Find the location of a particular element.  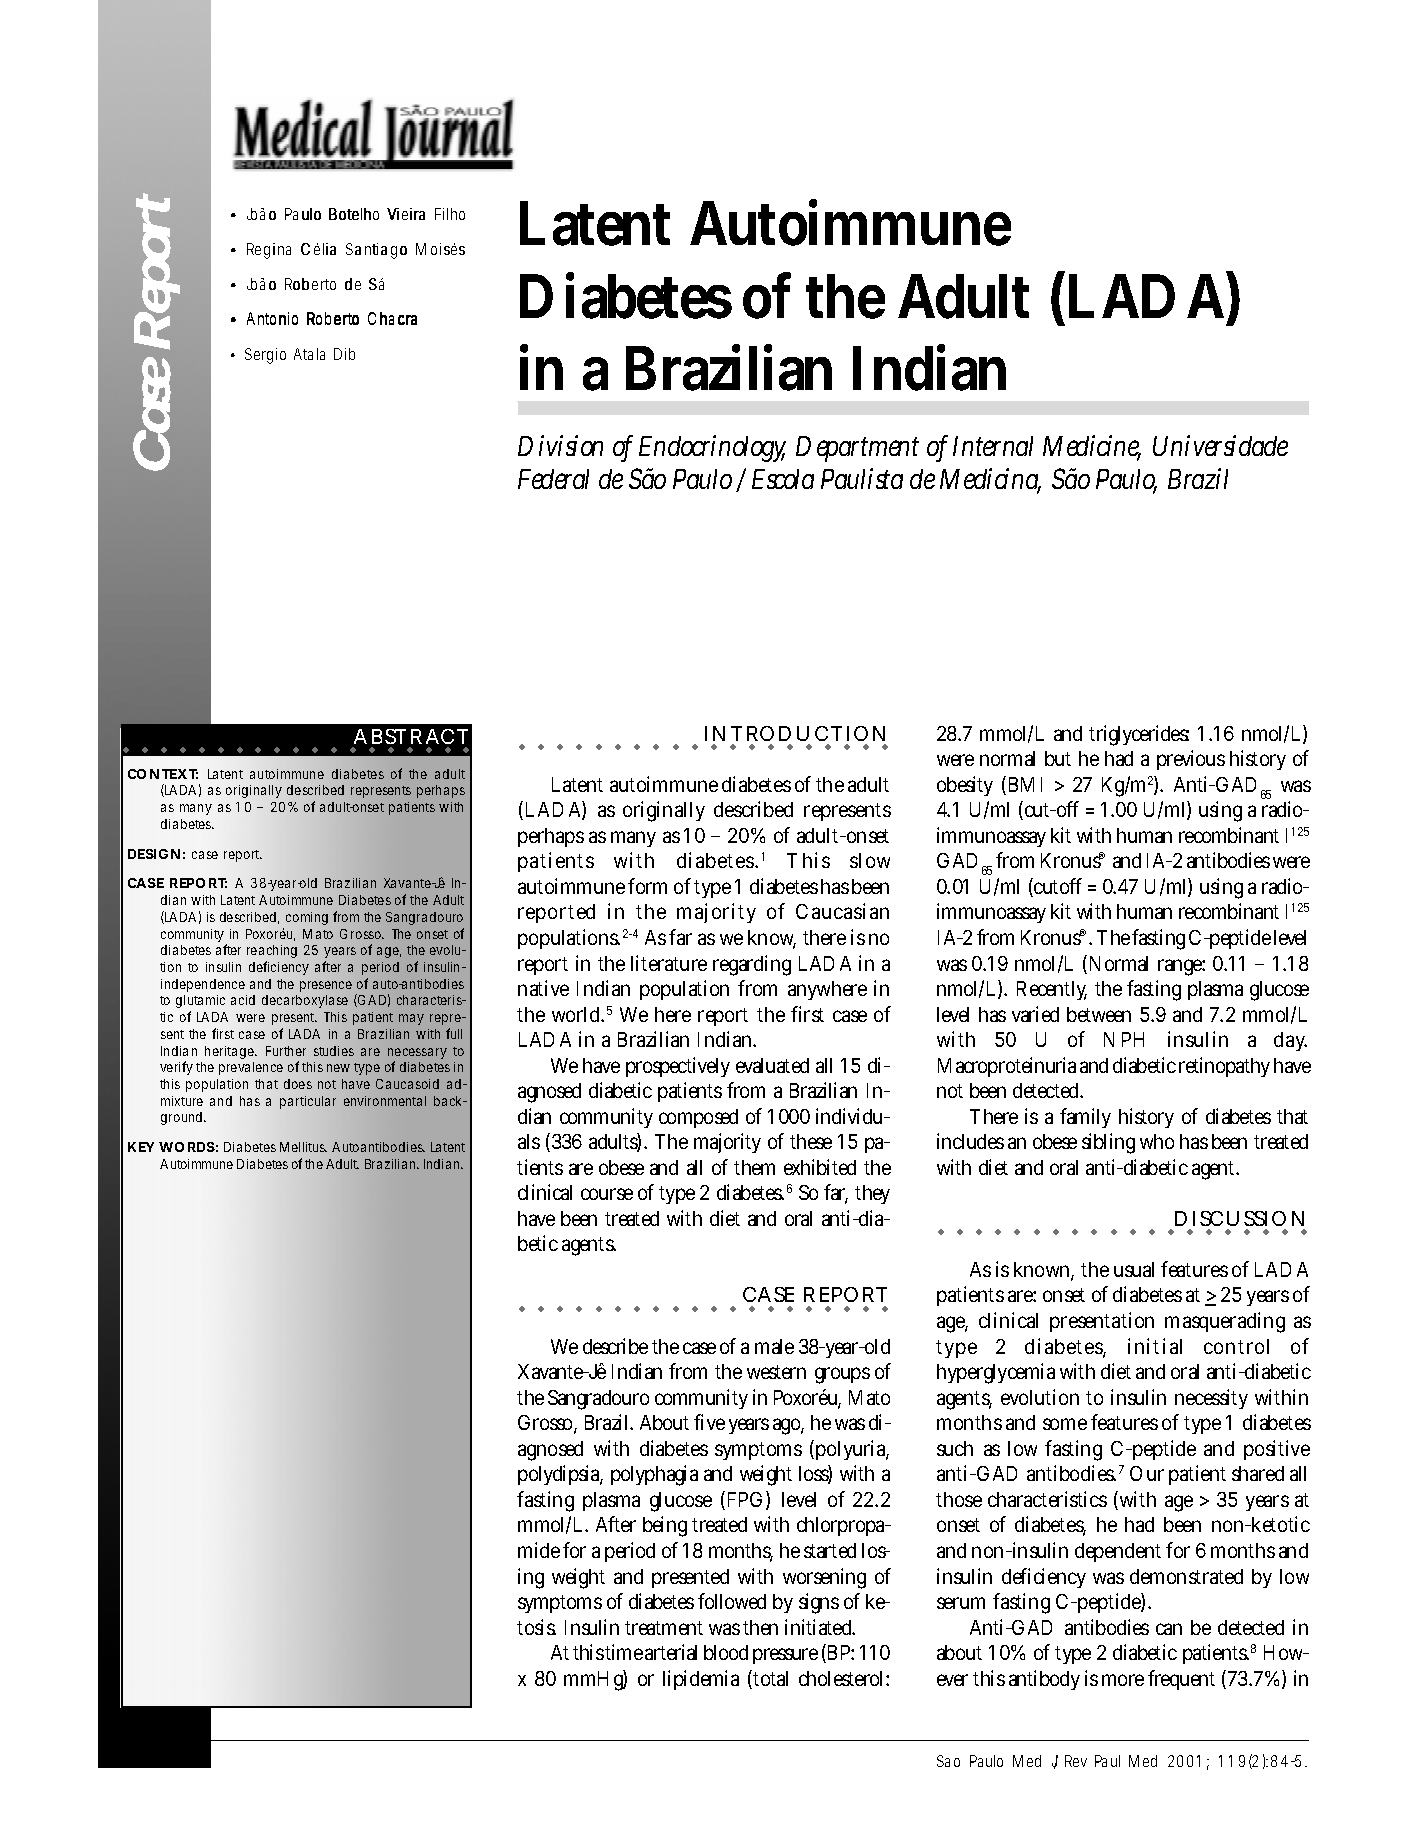

Mellitus is located at coordinates (303, 1147).
